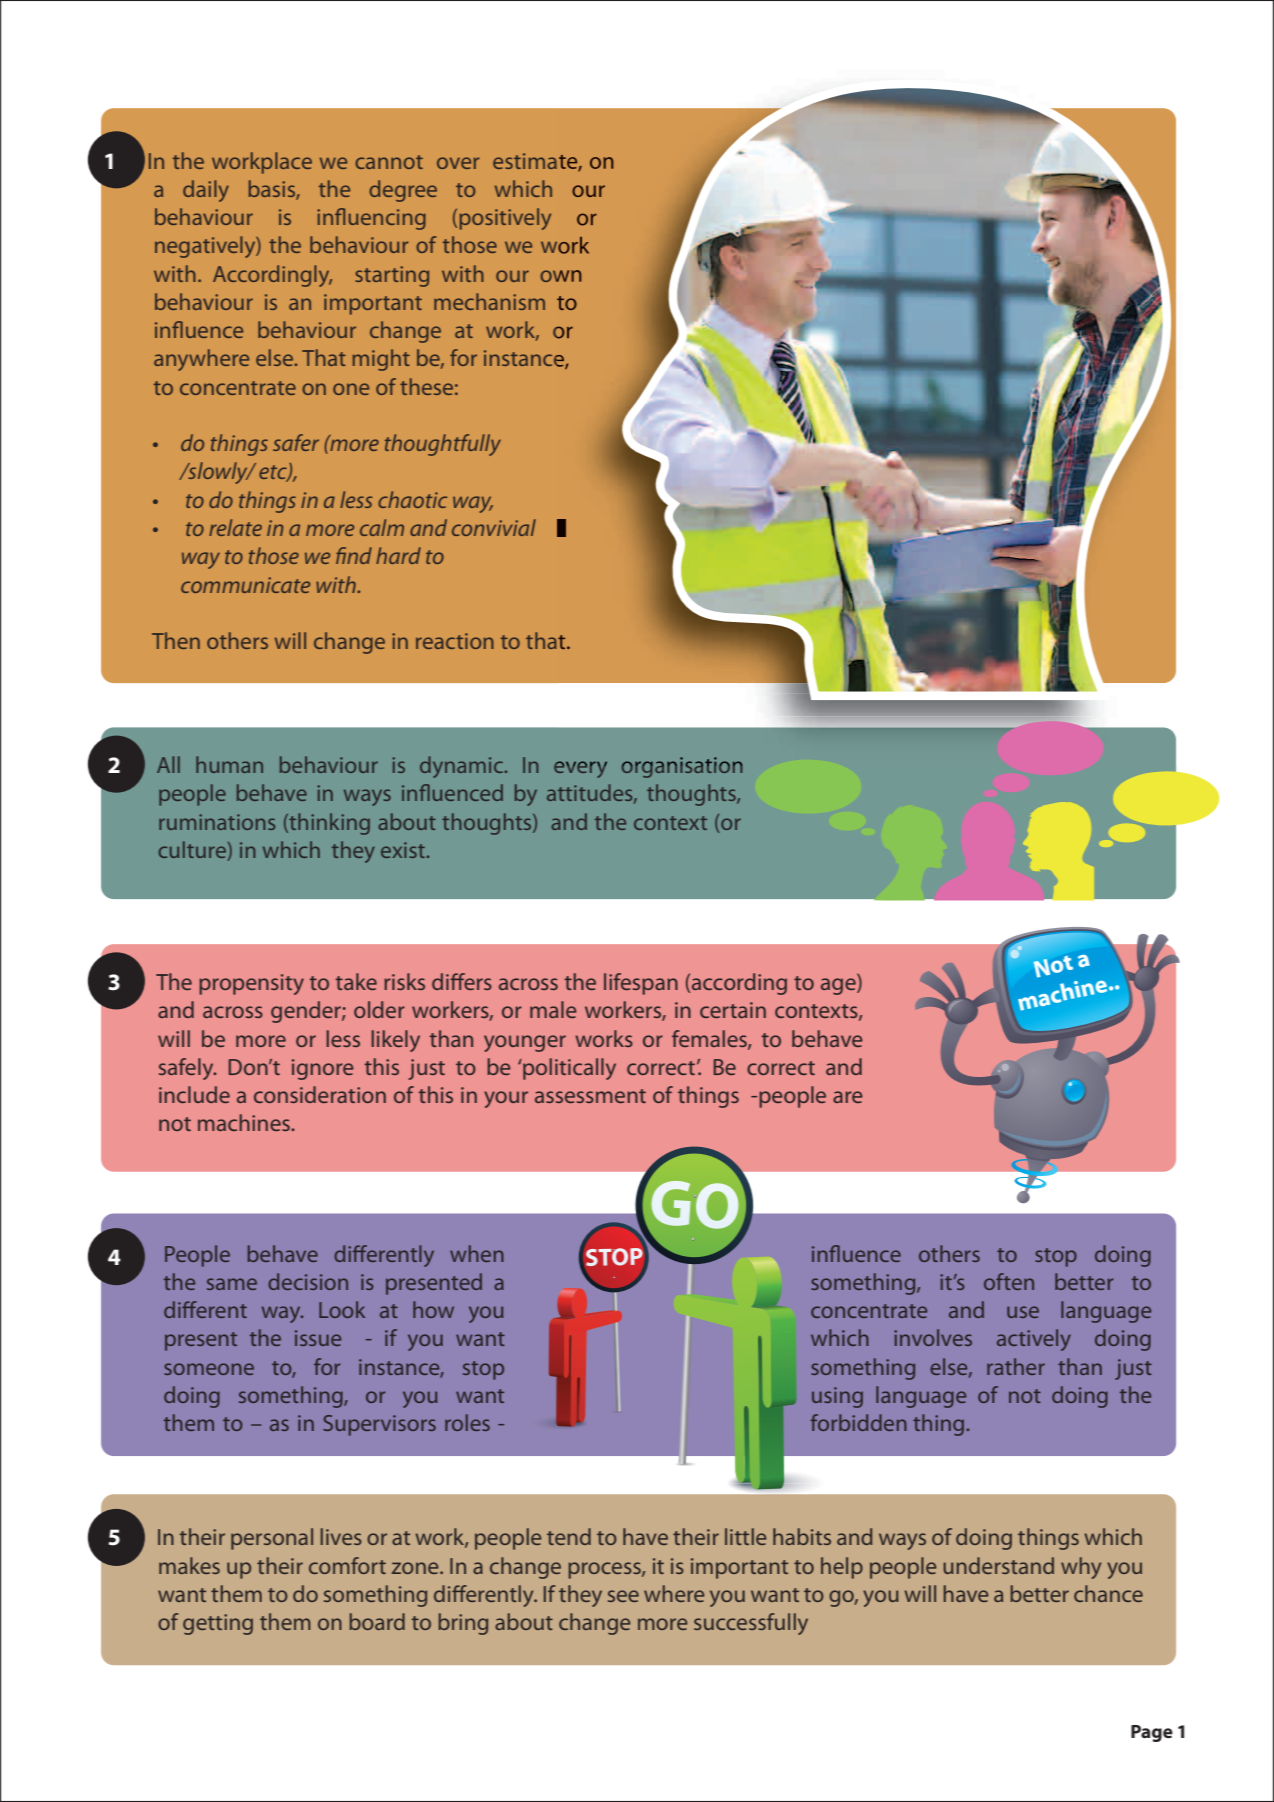 The image size is (1274, 1802). What do you see at coordinates (837, 1397) in the screenshot?
I see `using` at bounding box center [837, 1397].
